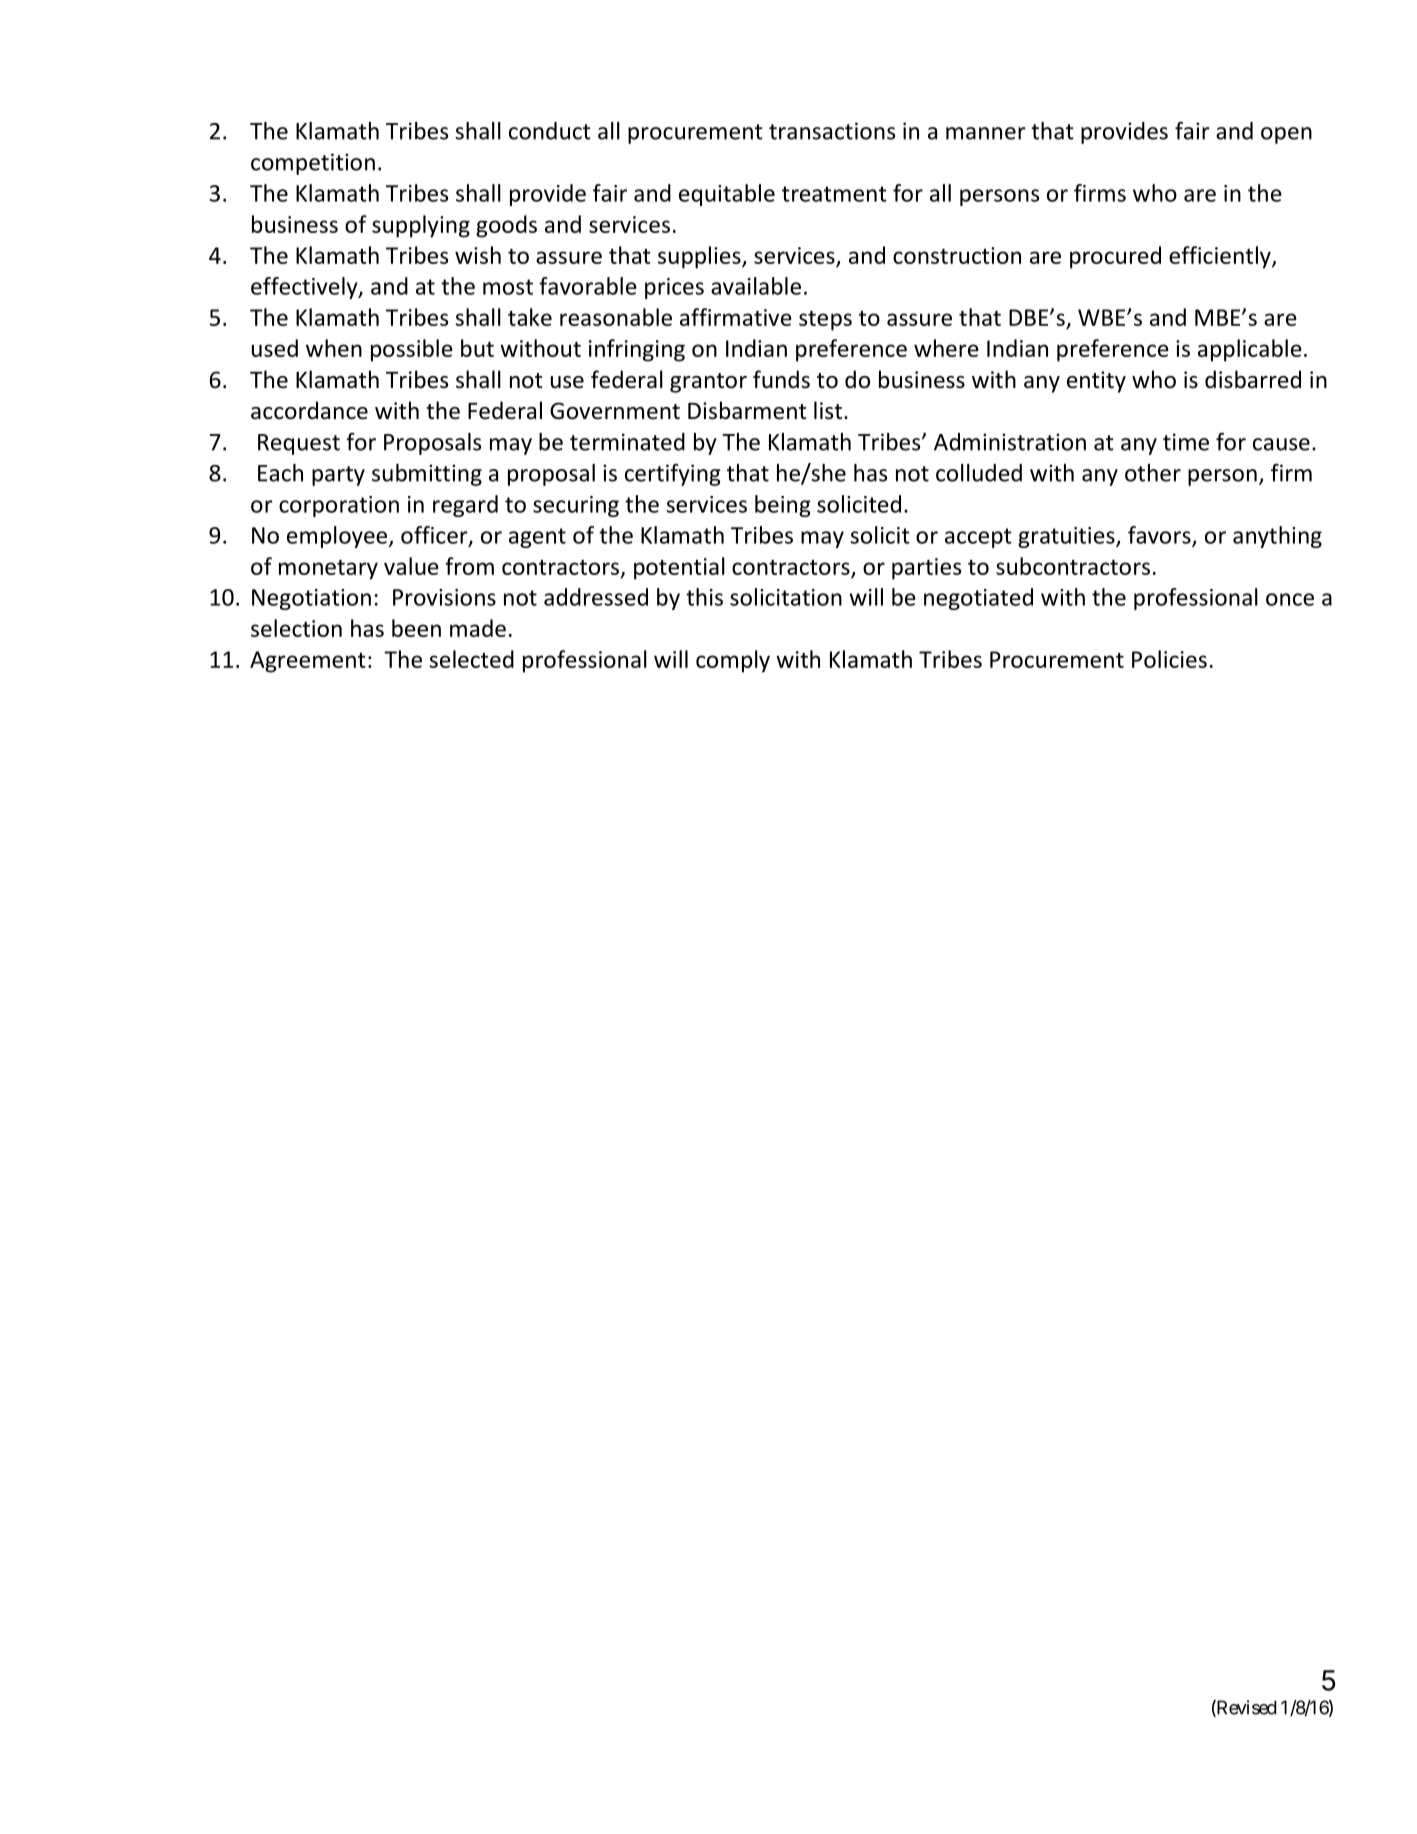 The height and width of the screenshot is (1834, 1417). What do you see at coordinates (313, 164) in the screenshot?
I see `competition` at bounding box center [313, 164].
